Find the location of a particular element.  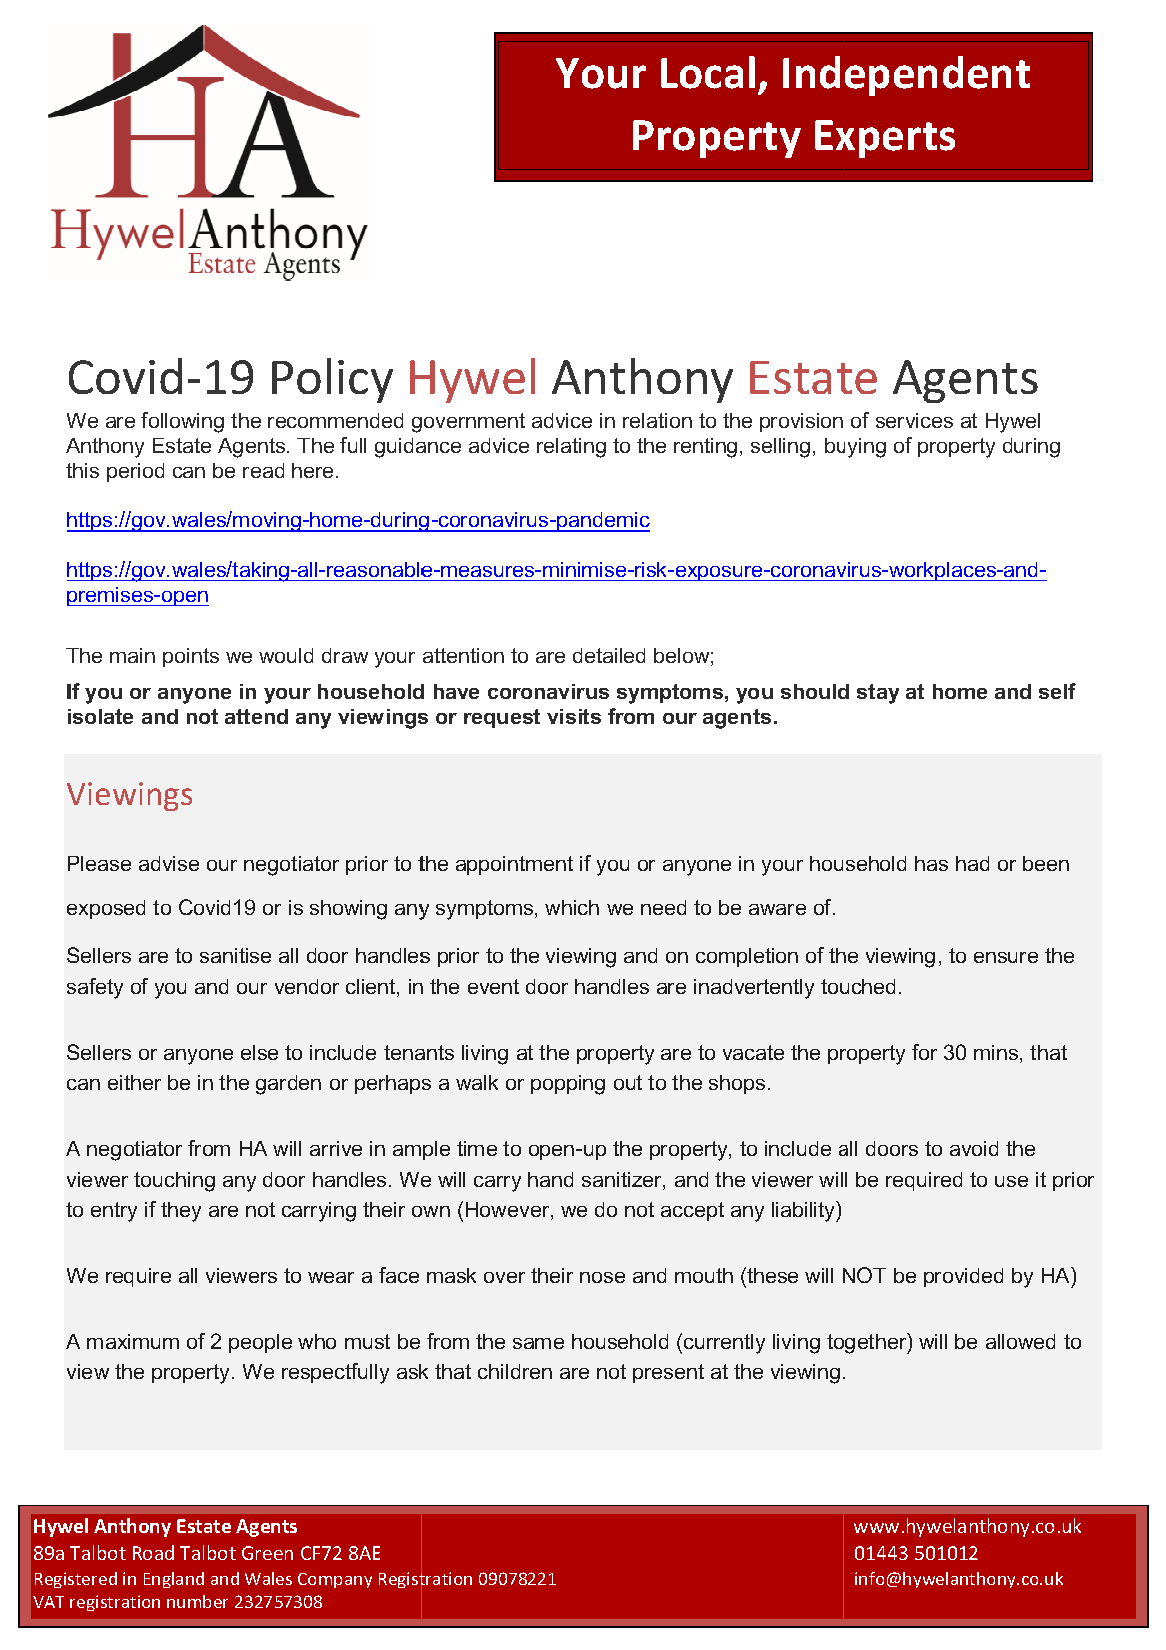

request is located at coordinates (502, 718).
